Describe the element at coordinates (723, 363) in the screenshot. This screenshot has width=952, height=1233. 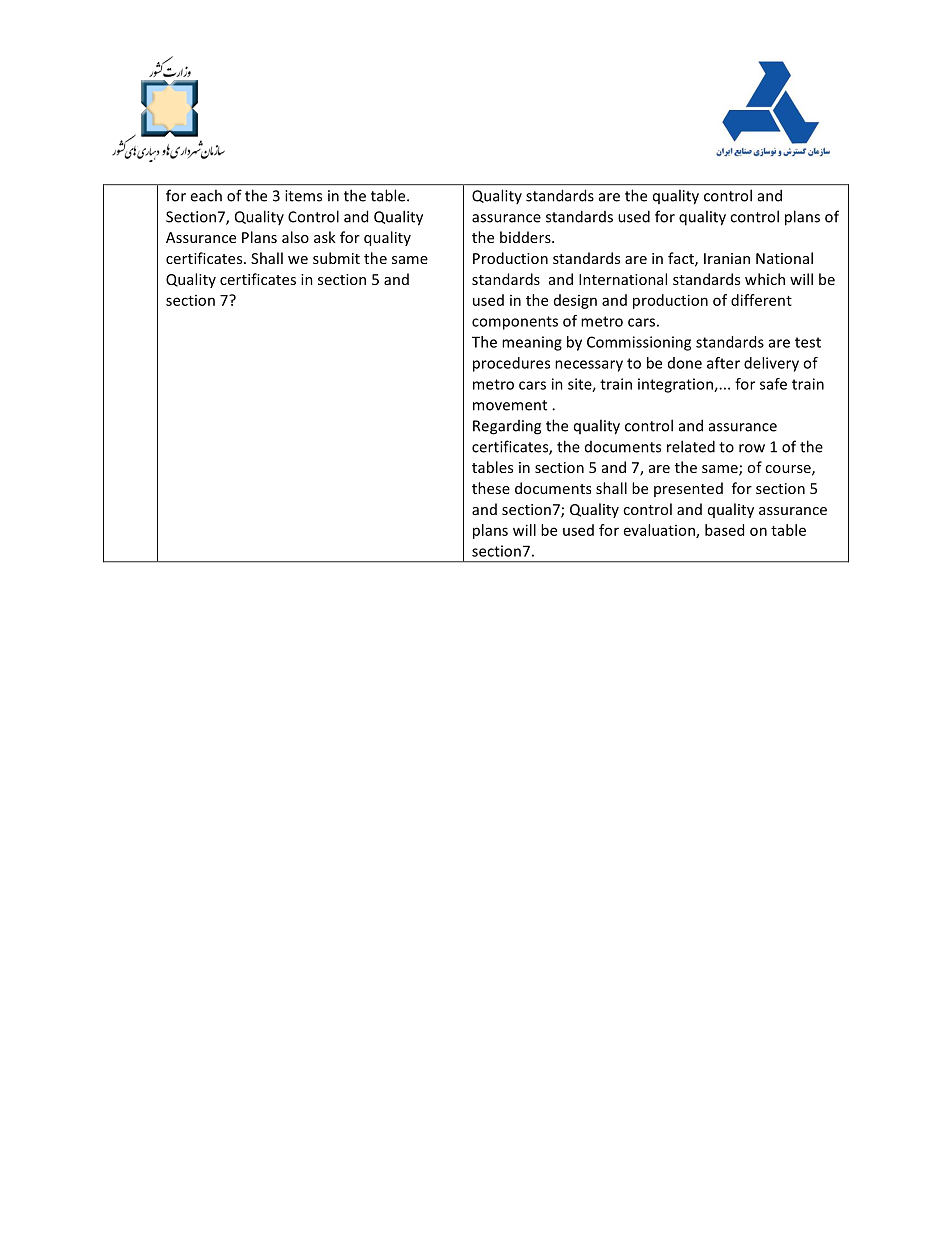
I see `after` at that location.
